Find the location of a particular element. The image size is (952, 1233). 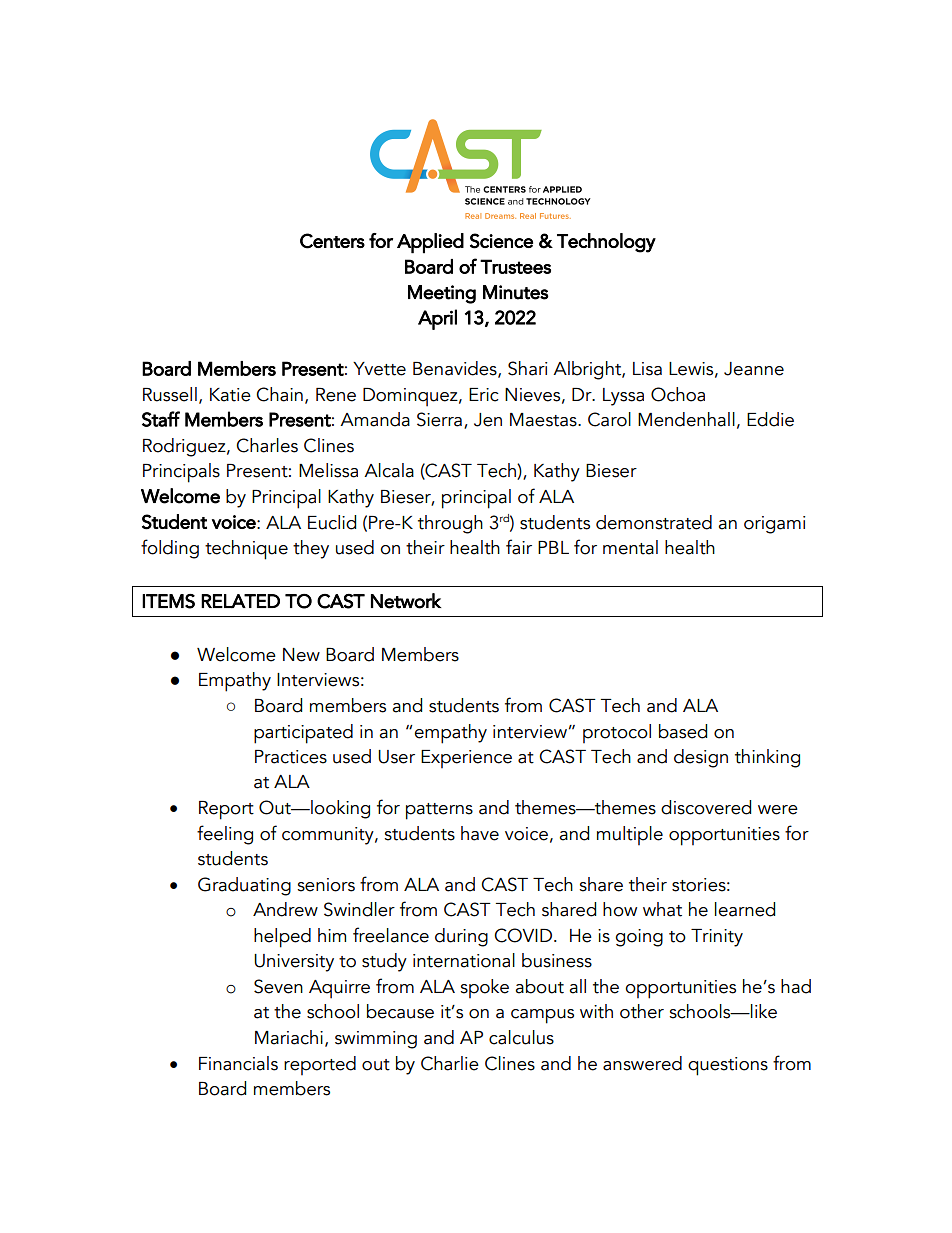

Graduating is located at coordinates (244, 886).
